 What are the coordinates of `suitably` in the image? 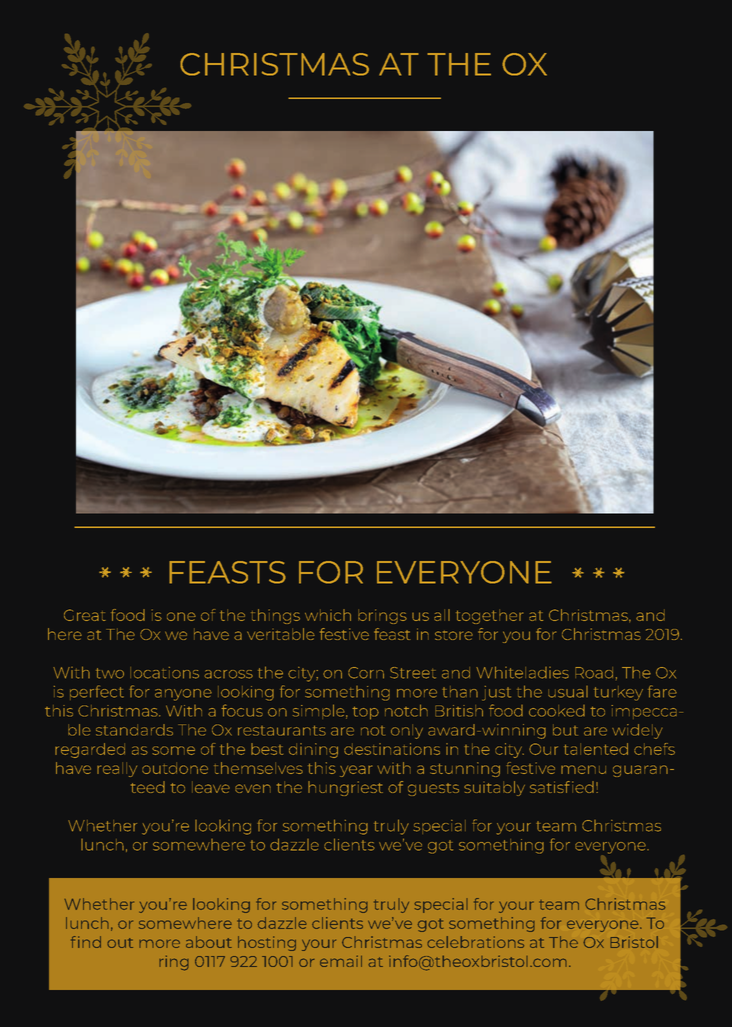 It's located at (494, 788).
